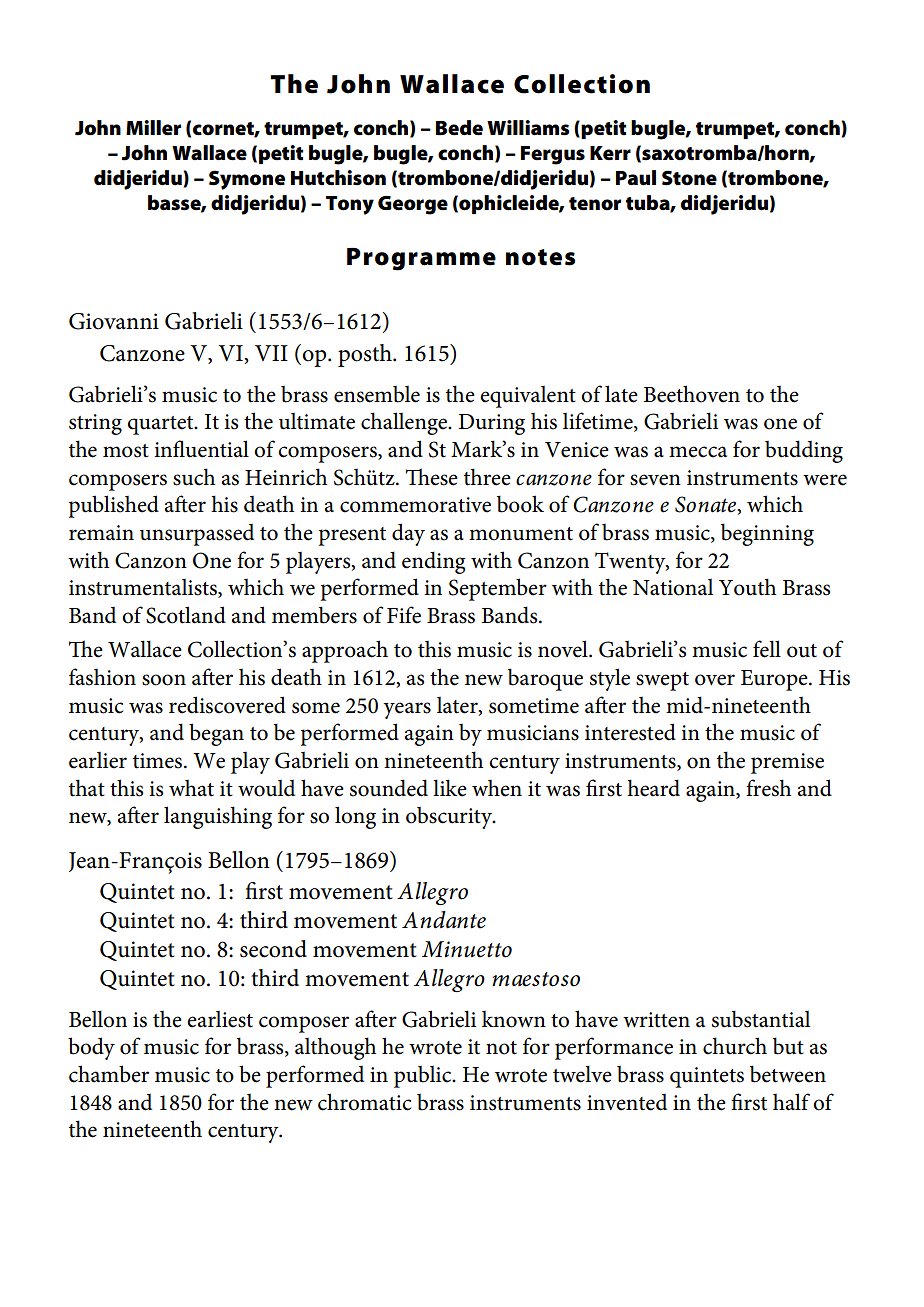 The height and width of the screenshot is (1307, 924). What do you see at coordinates (424, 1077) in the screenshot?
I see `public` at bounding box center [424, 1077].
